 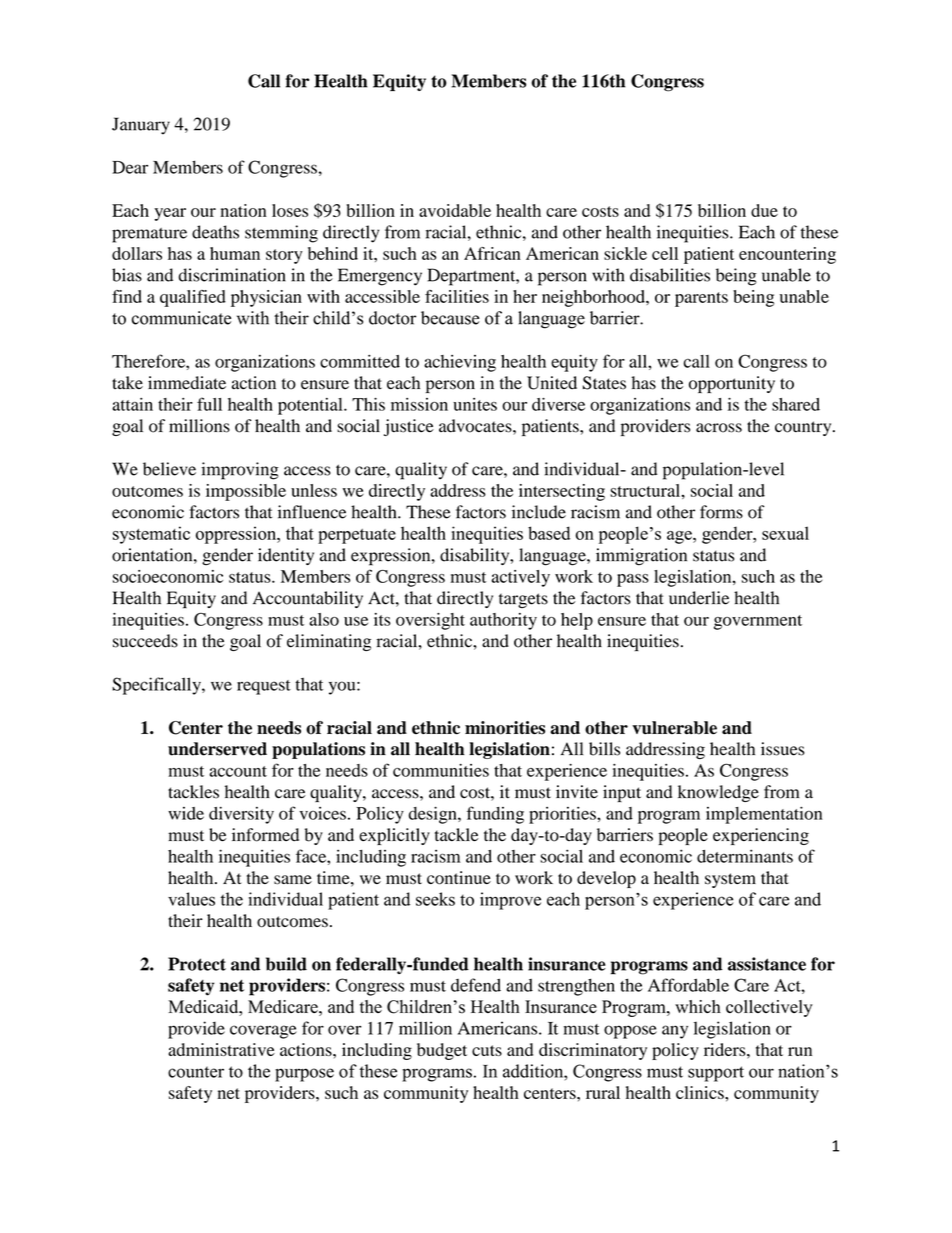 I want to click on immediate, so click(x=187, y=383).
